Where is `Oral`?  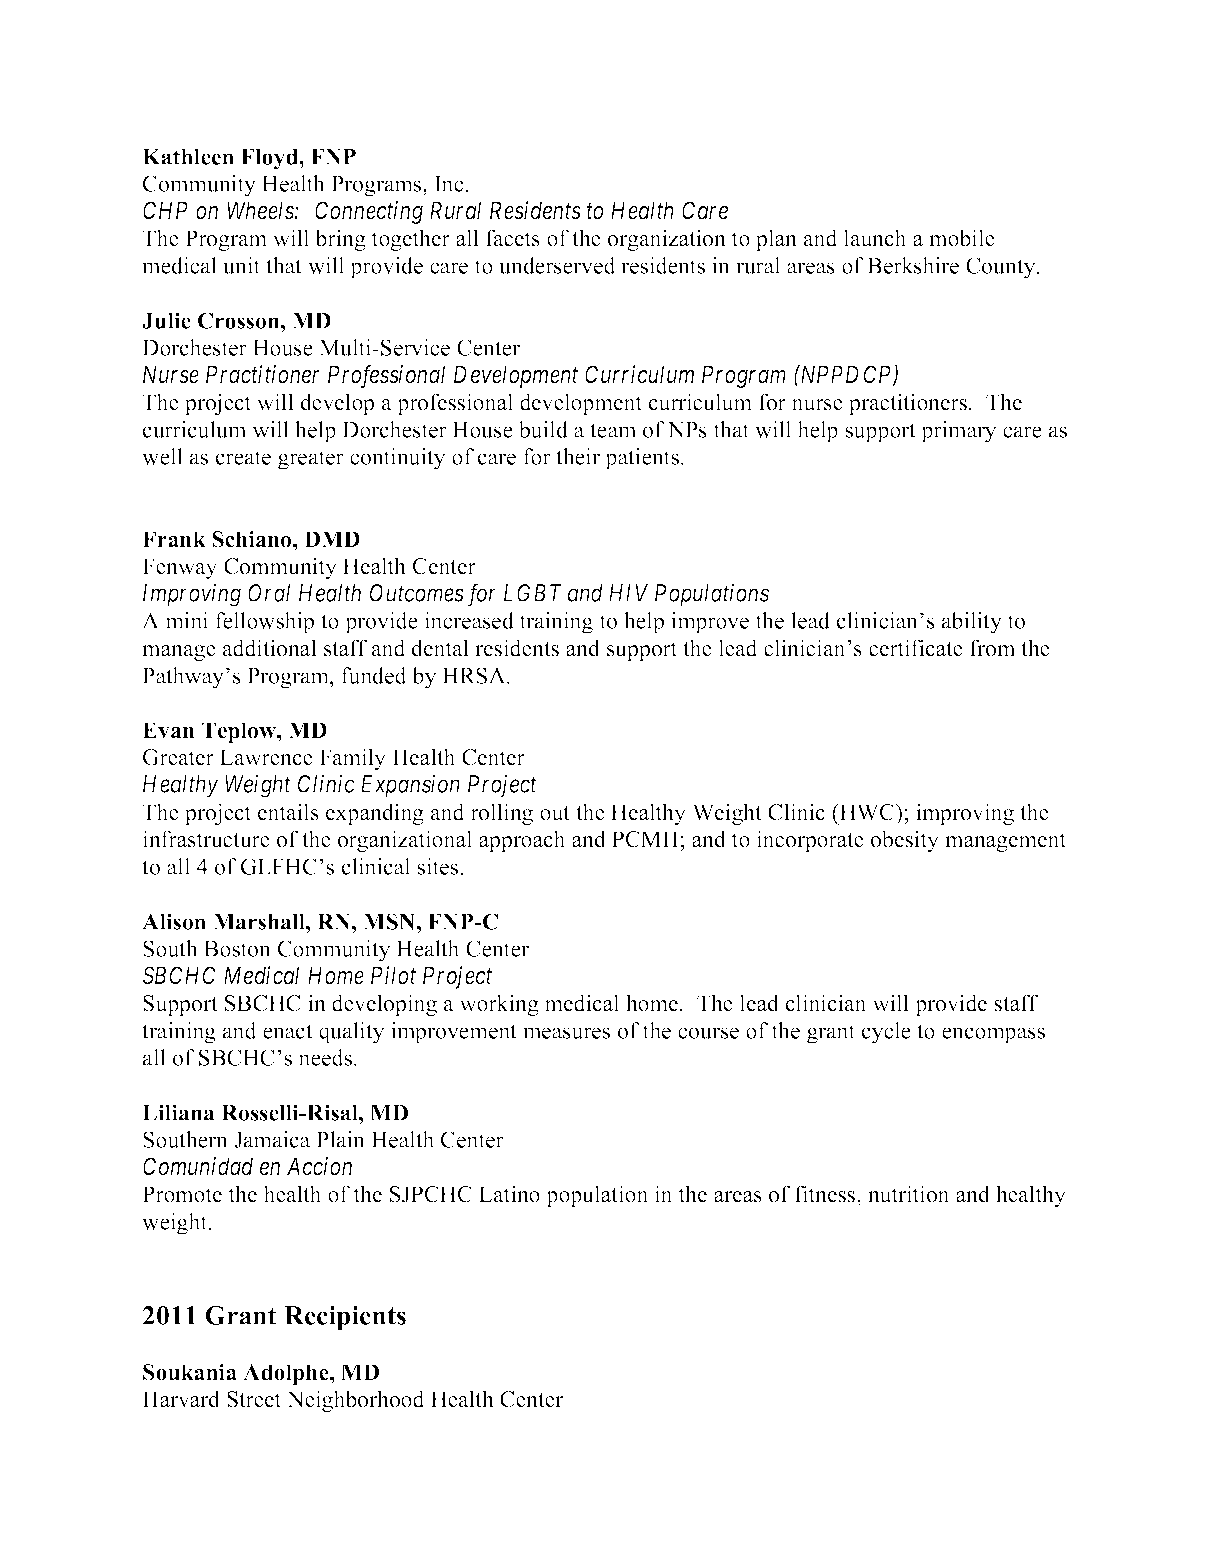
Oral is located at coordinates (269, 593).
